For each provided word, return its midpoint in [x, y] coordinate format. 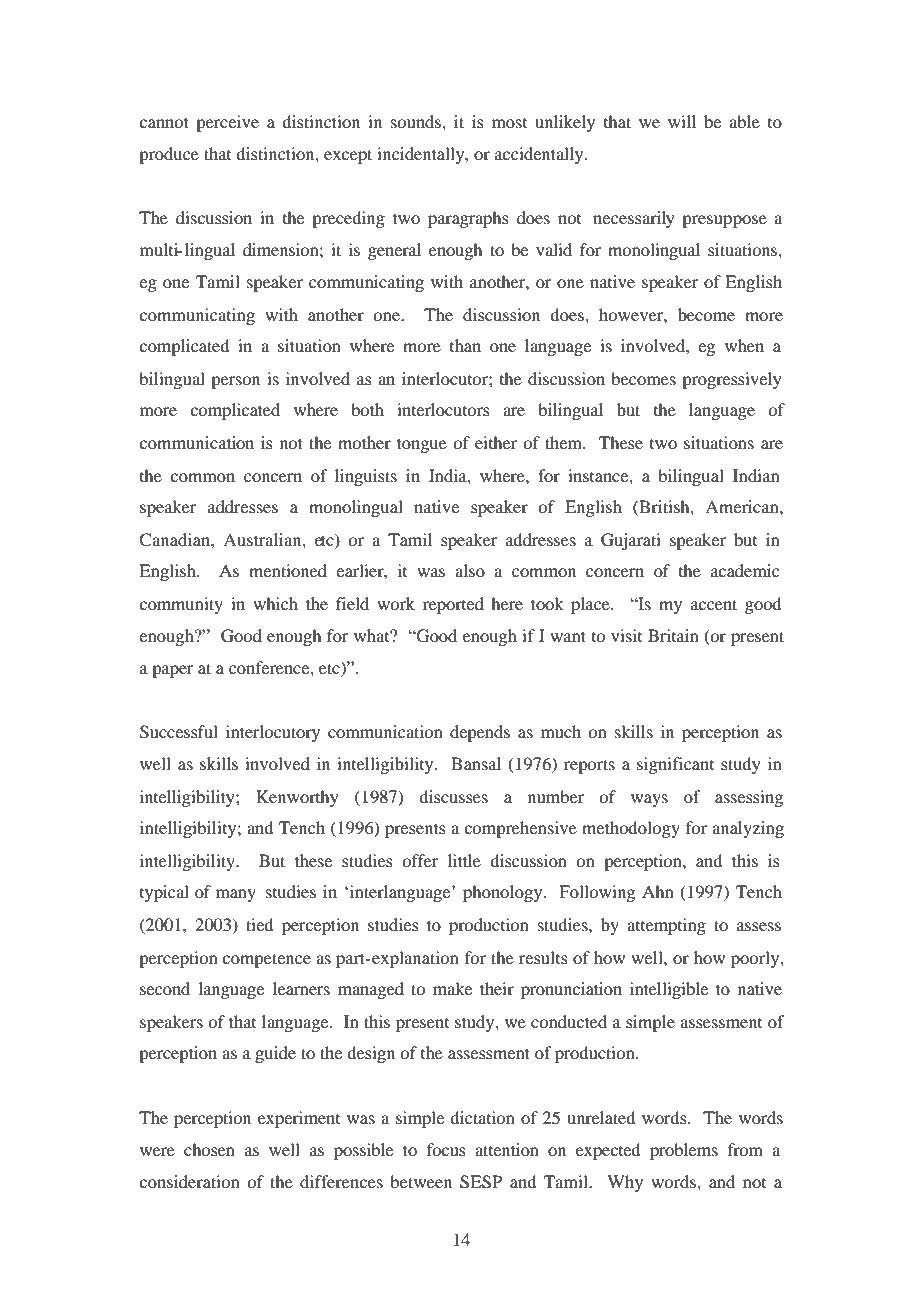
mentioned [288, 570]
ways [649, 800]
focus [446, 1149]
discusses [453, 796]
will [682, 121]
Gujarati [631, 541]
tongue [422, 445]
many [236, 895]
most [509, 123]
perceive [227, 123]
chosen [209, 1149]
